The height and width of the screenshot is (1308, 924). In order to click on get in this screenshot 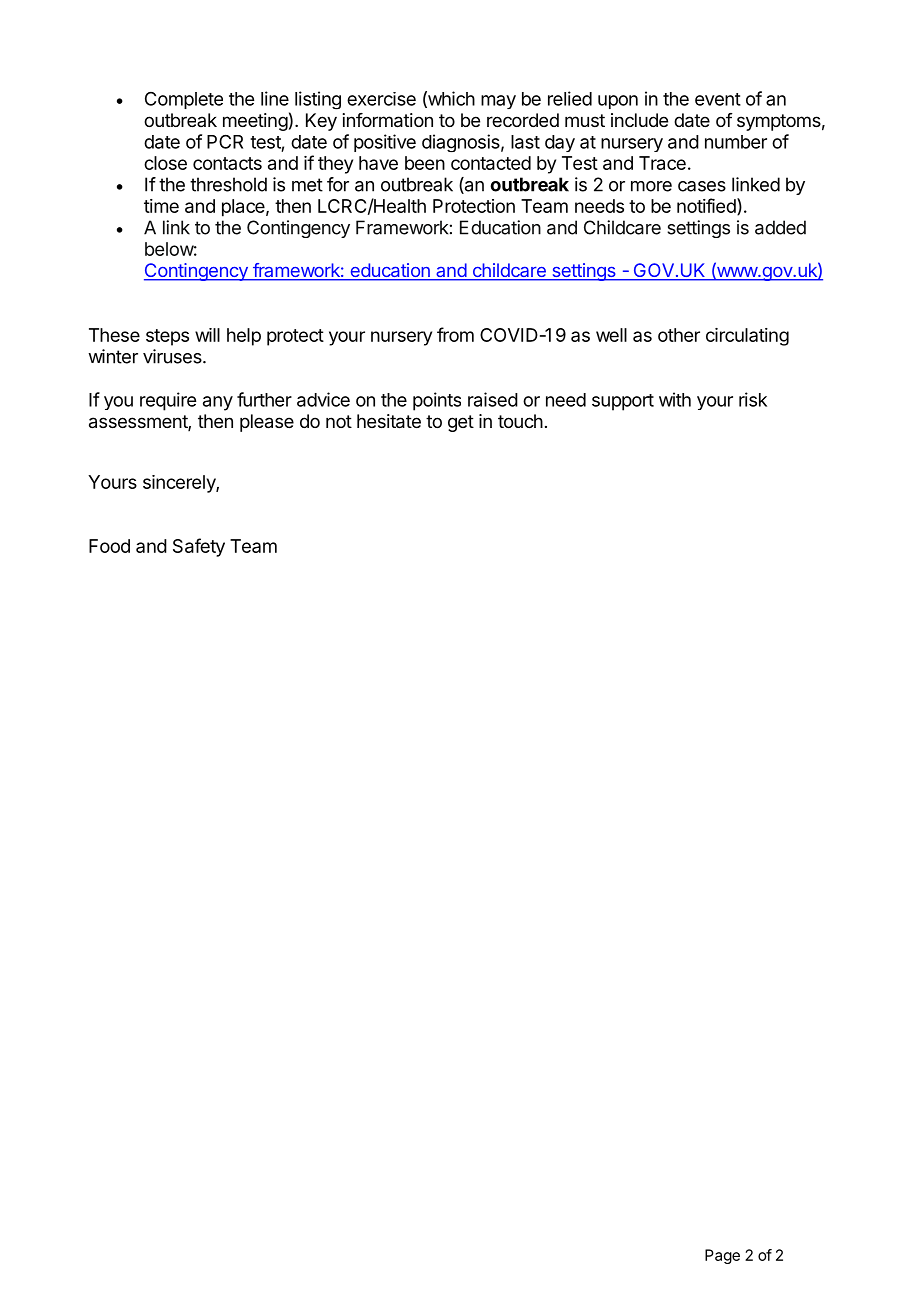, I will do `click(461, 423)`.
